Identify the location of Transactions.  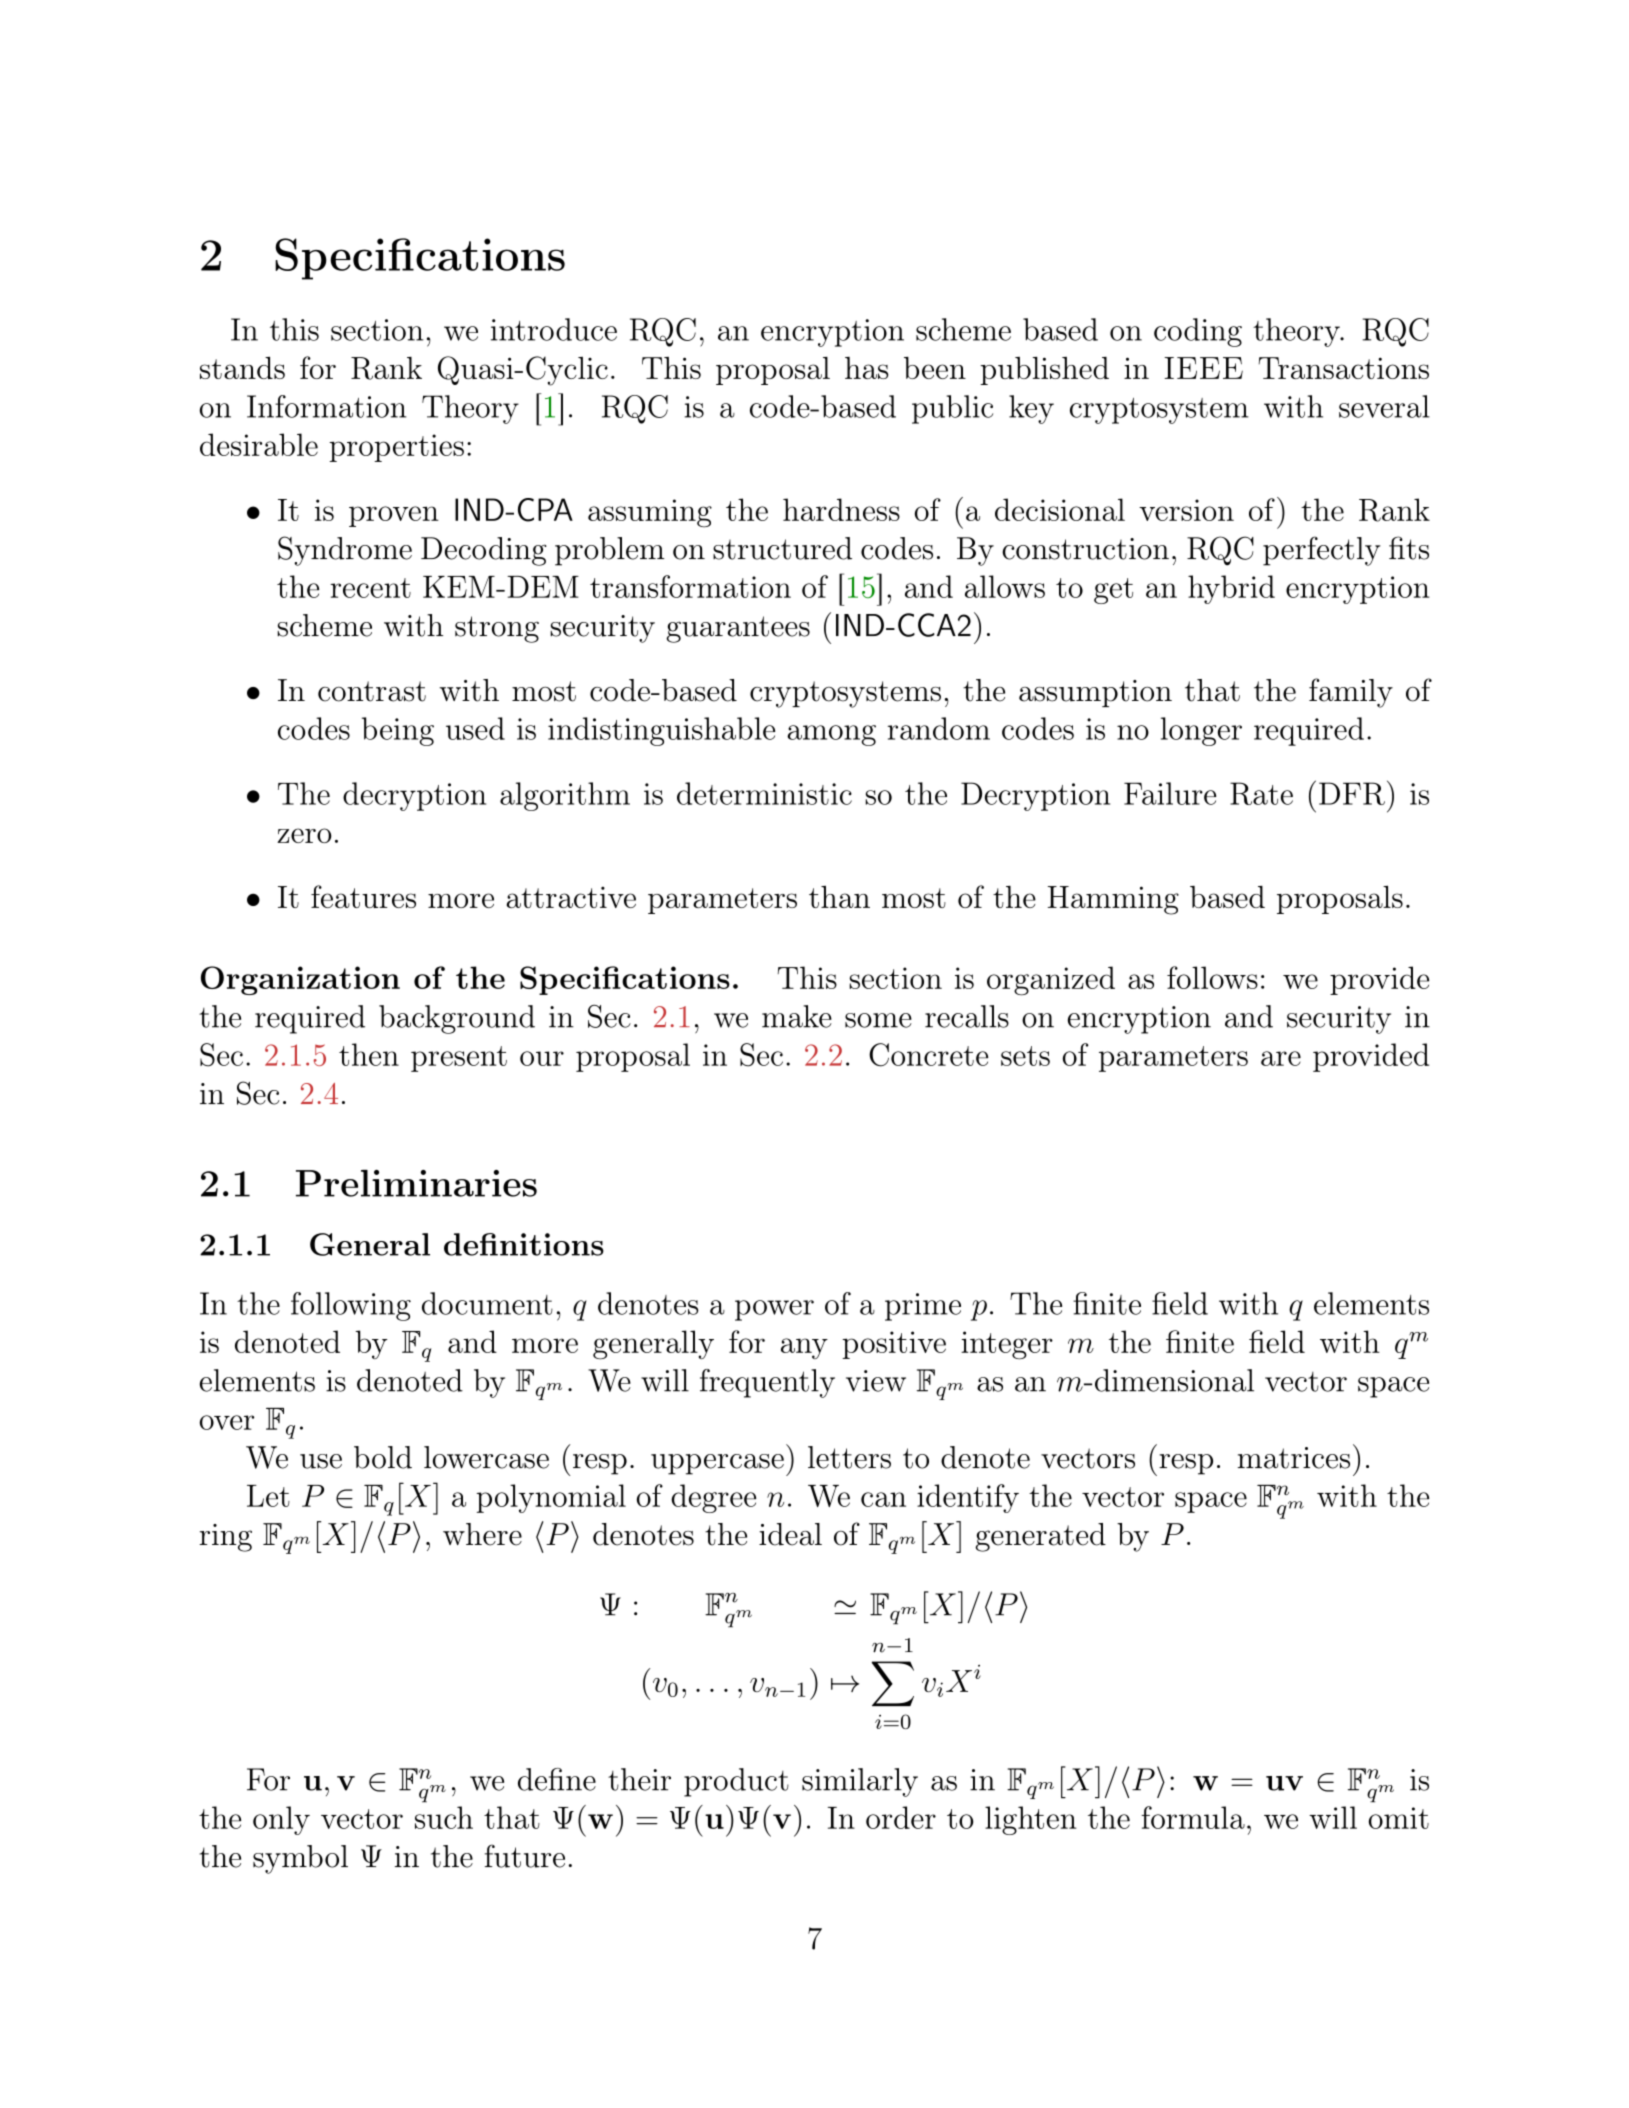
(1344, 368).
